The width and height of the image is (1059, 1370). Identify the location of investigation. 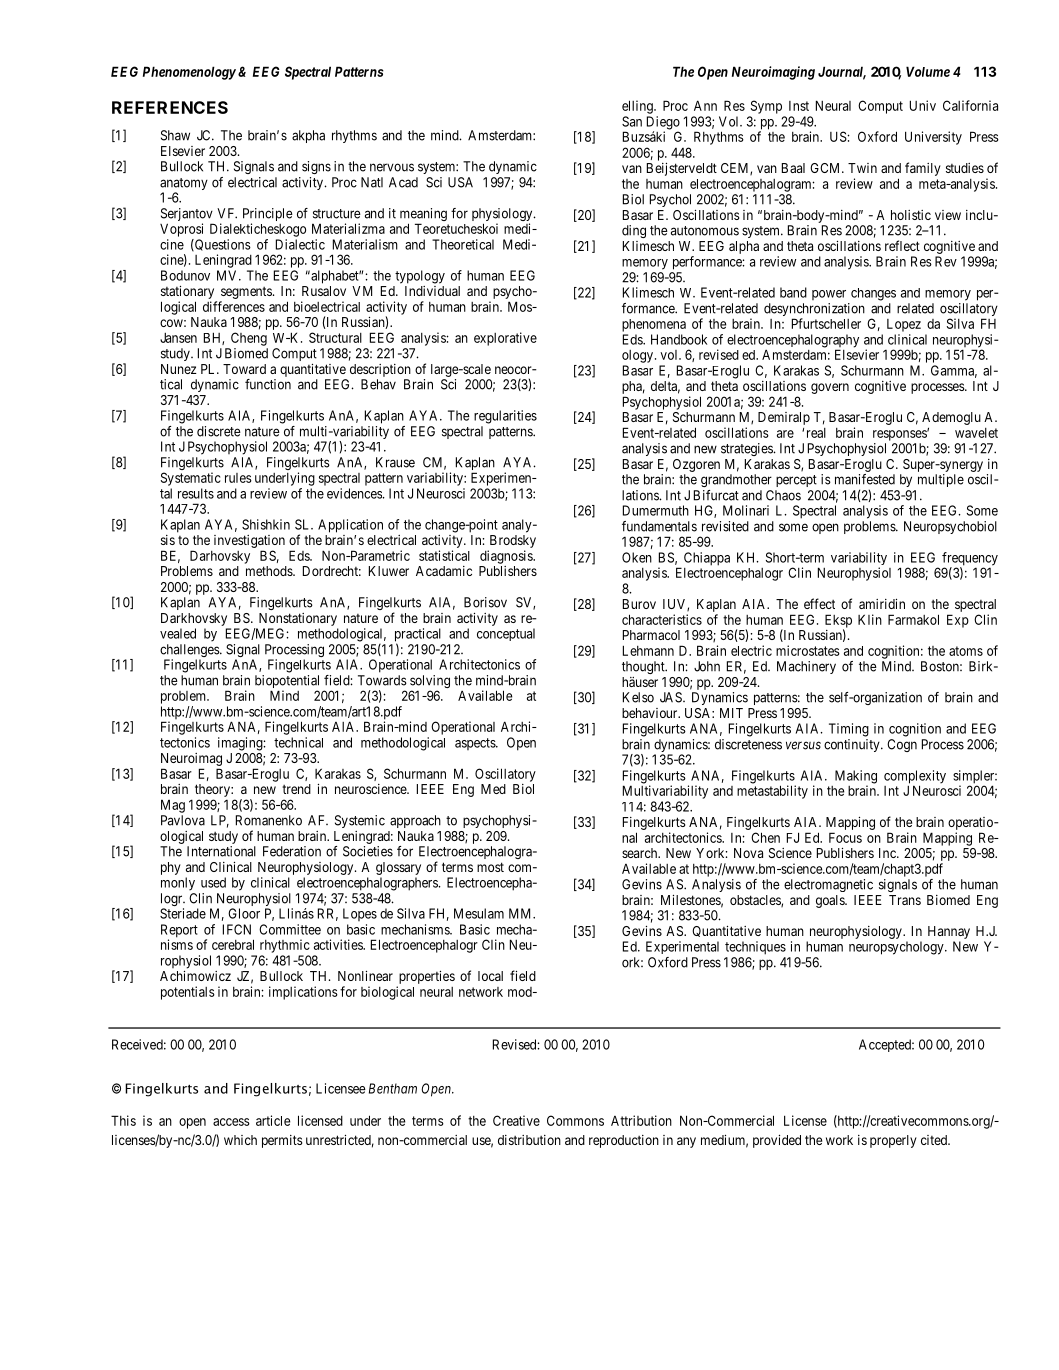
(249, 541).
